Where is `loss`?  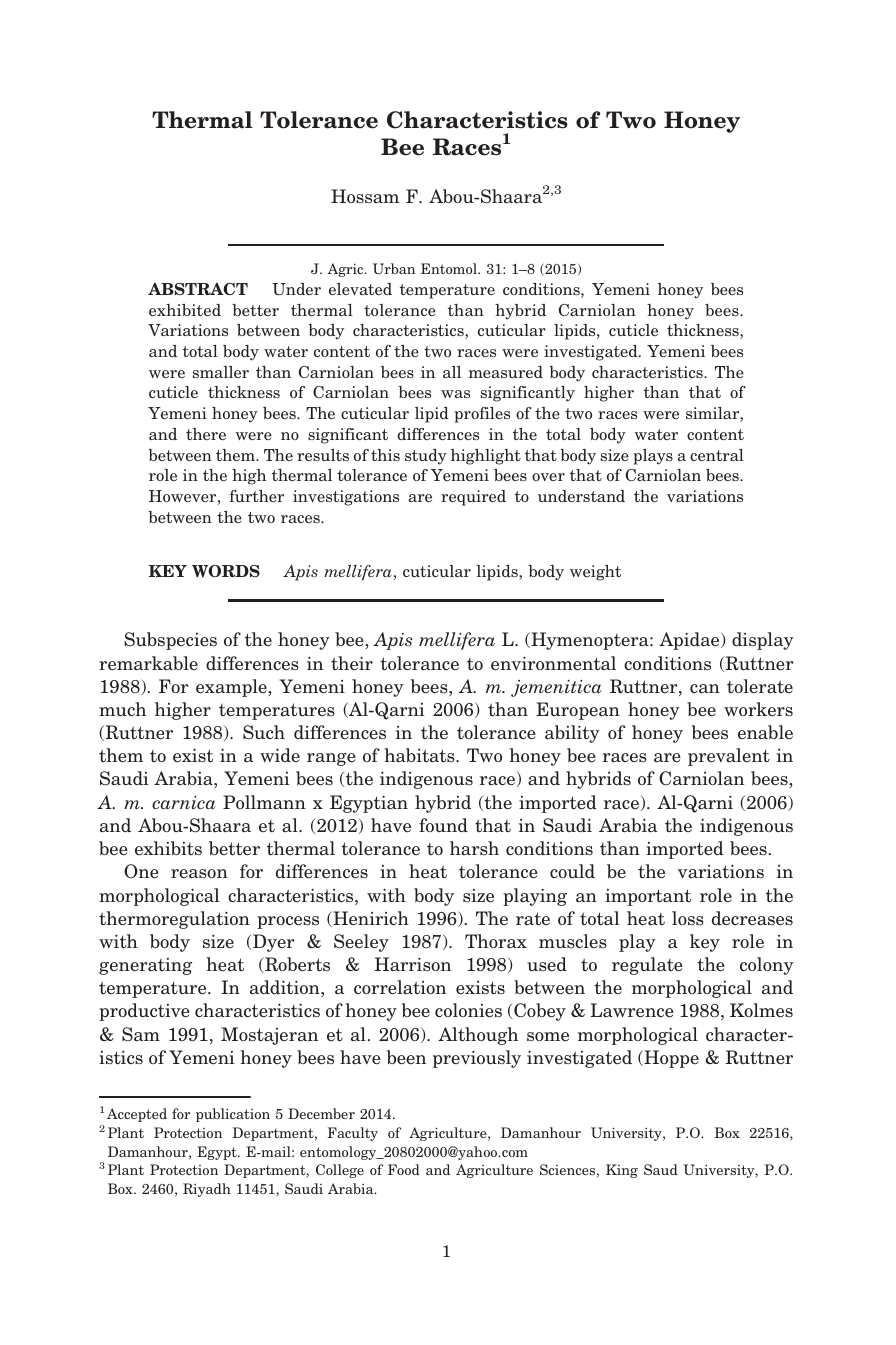 loss is located at coordinates (688, 918).
